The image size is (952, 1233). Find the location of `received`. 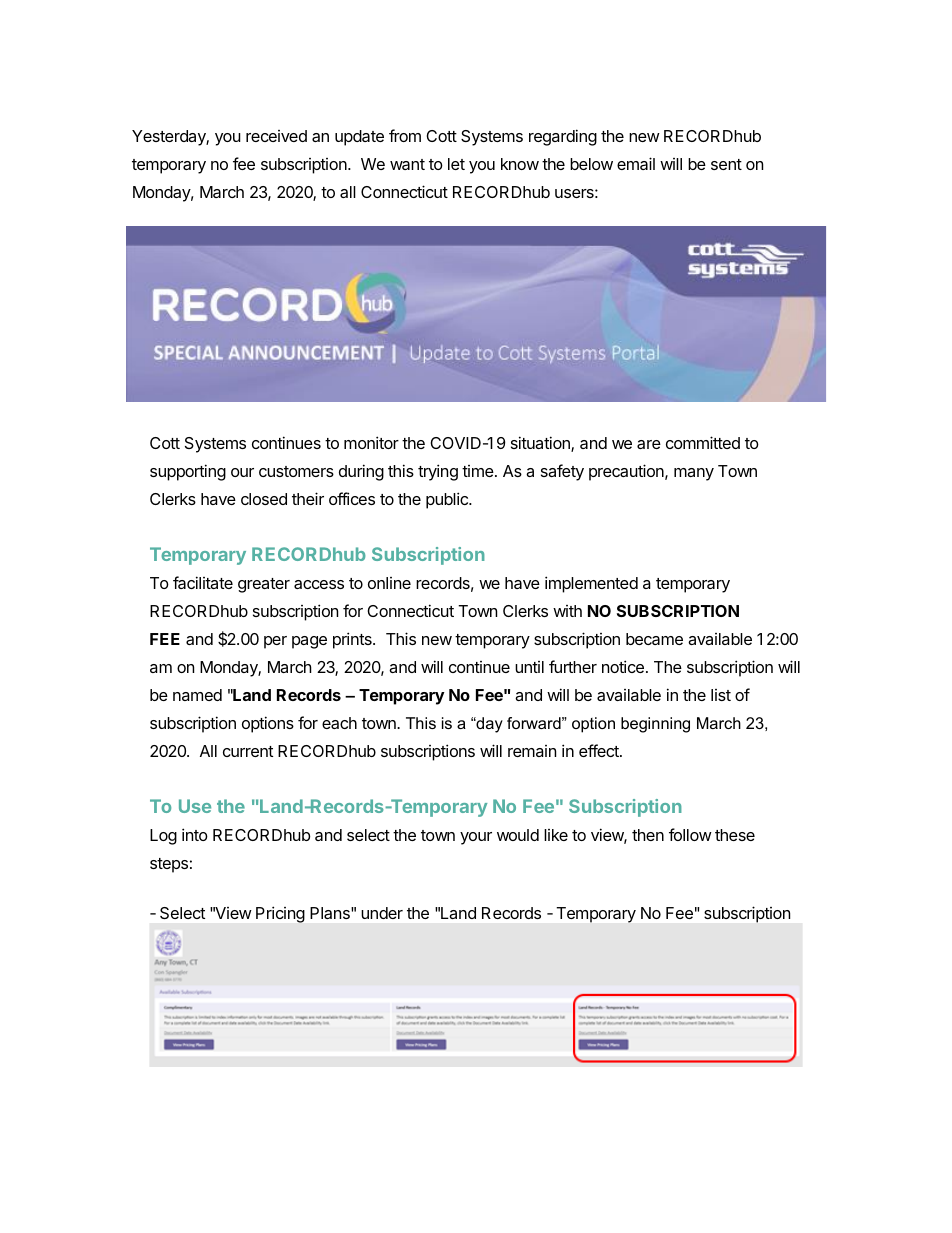

received is located at coordinates (276, 136).
